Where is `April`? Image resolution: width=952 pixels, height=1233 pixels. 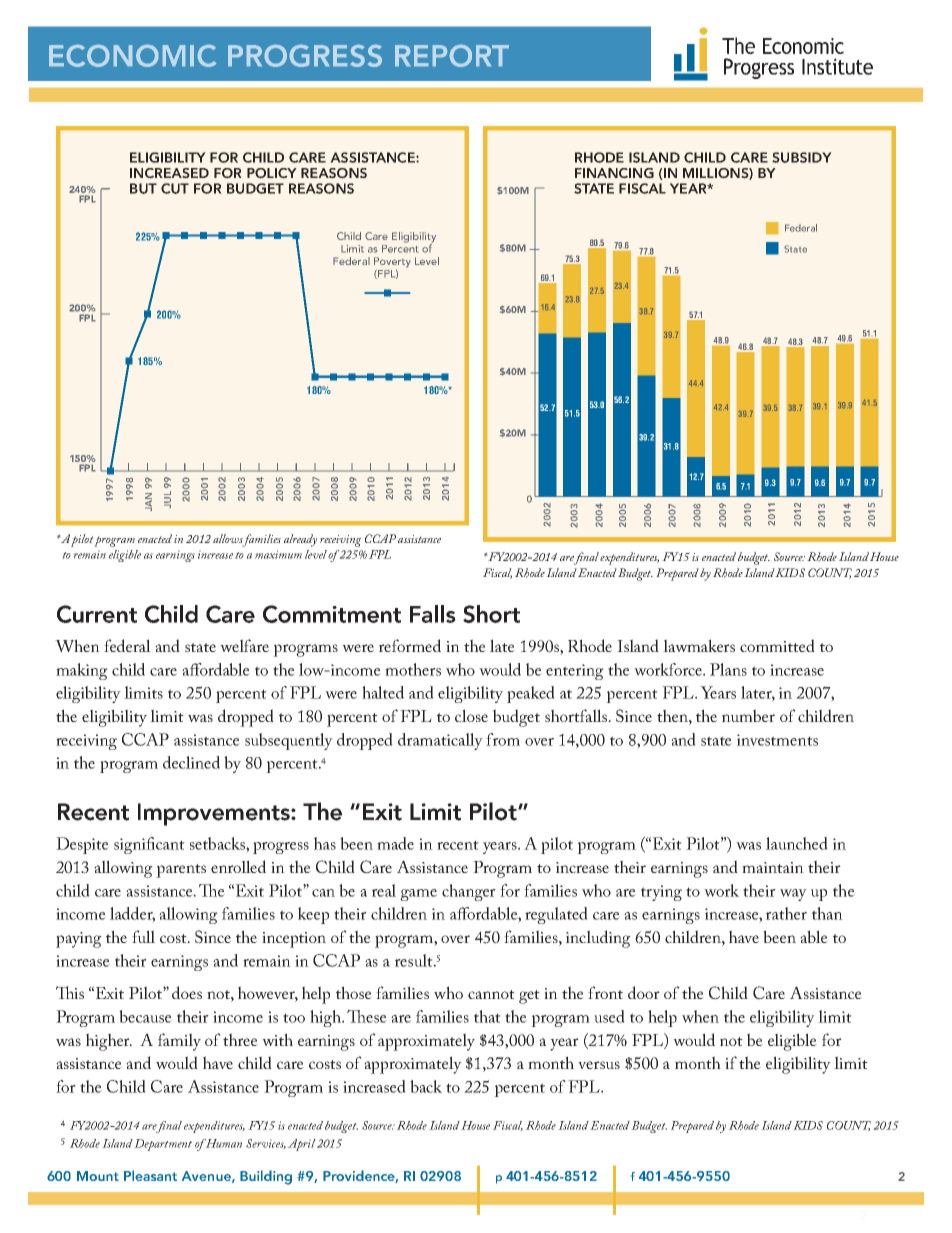
April is located at coordinates (302, 1145).
